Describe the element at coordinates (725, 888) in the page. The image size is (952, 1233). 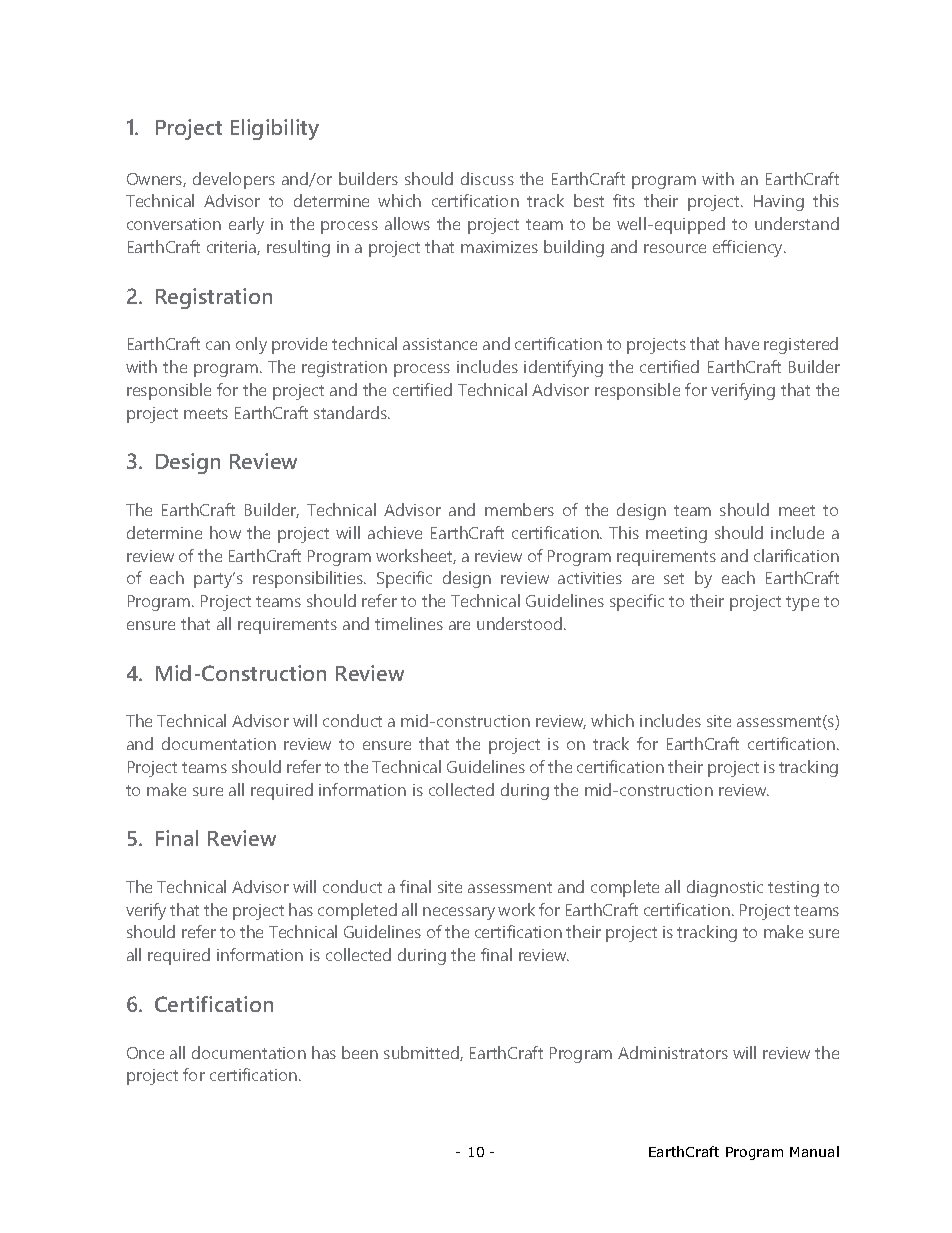
I see `diagnostic` at that location.
